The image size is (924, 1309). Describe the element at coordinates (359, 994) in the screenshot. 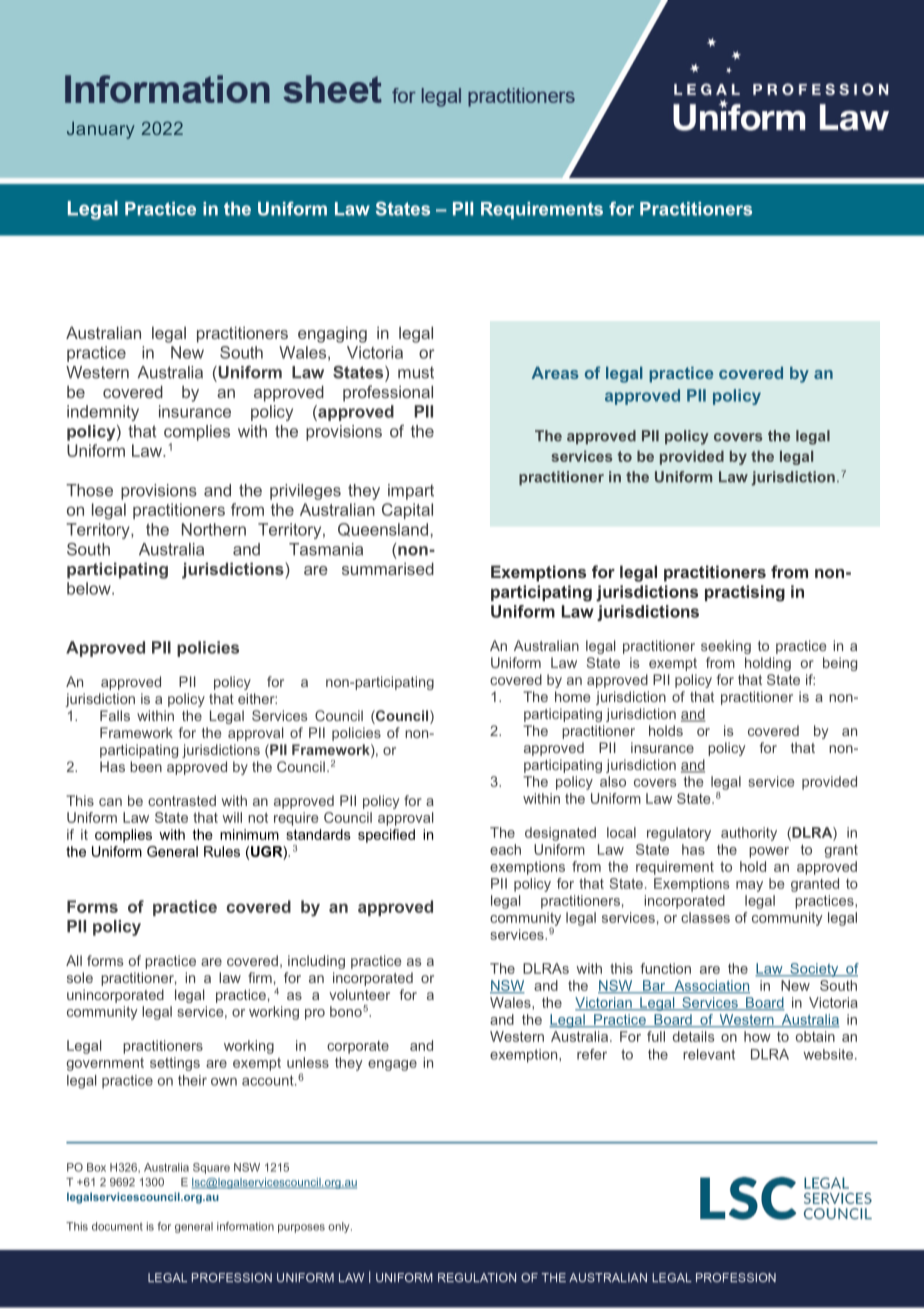

I see `volunteer` at that location.
